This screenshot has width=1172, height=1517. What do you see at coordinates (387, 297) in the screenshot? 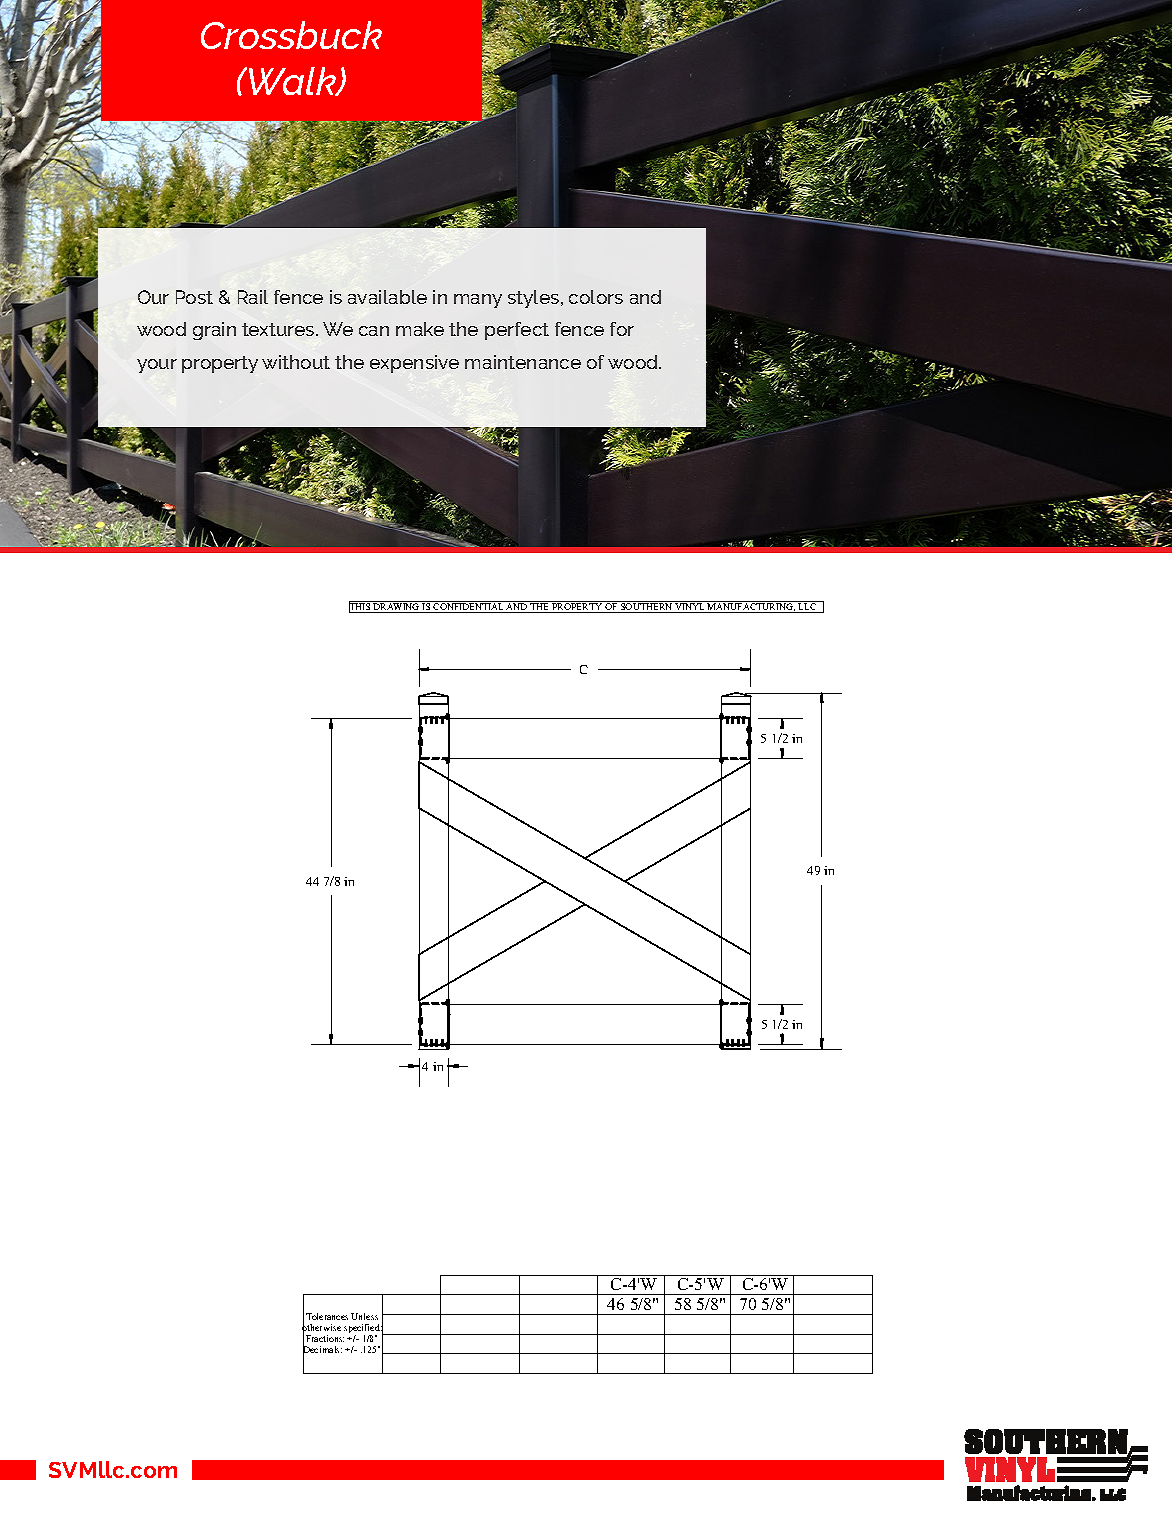
I see `available` at bounding box center [387, 297].
